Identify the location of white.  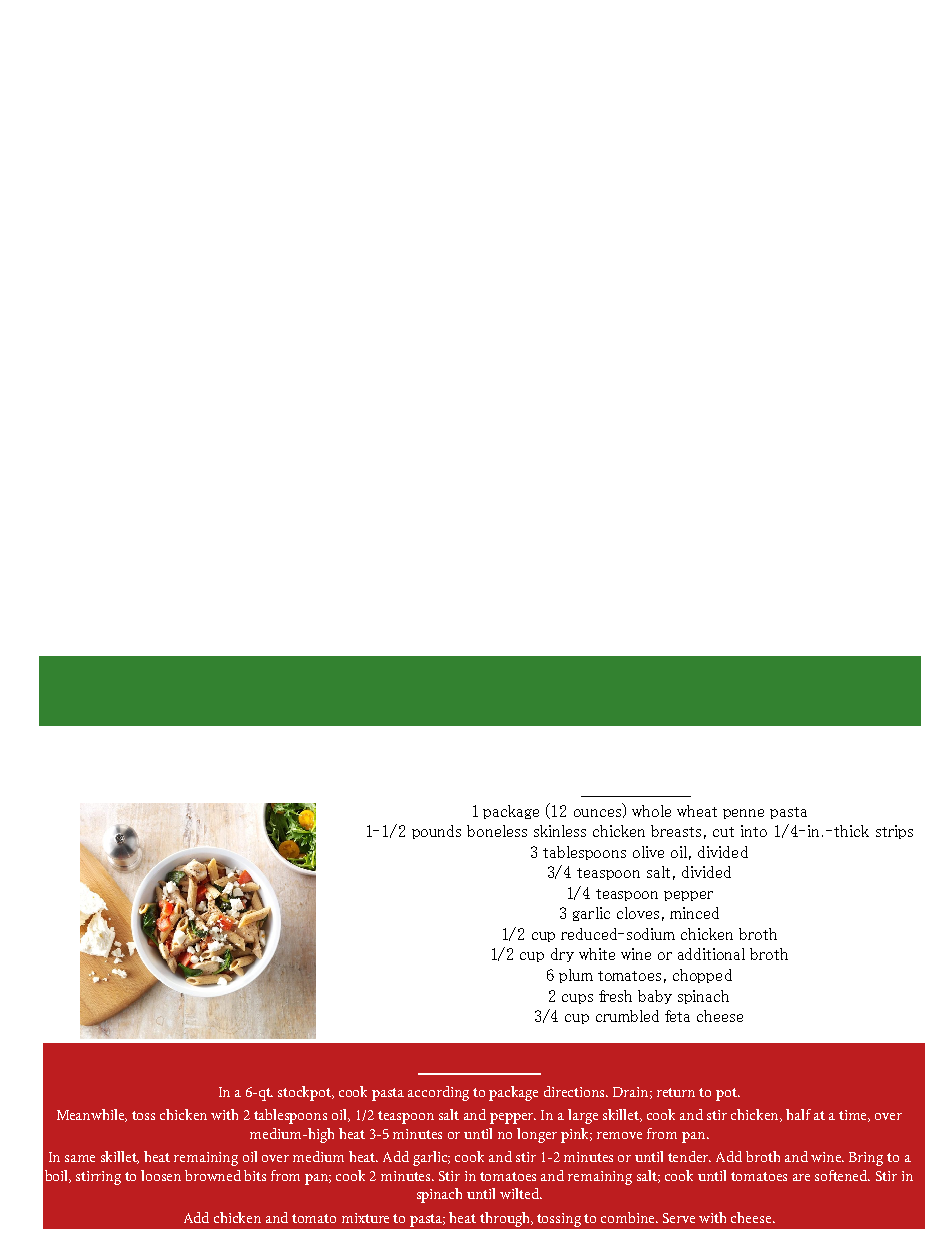
(597, 954).
